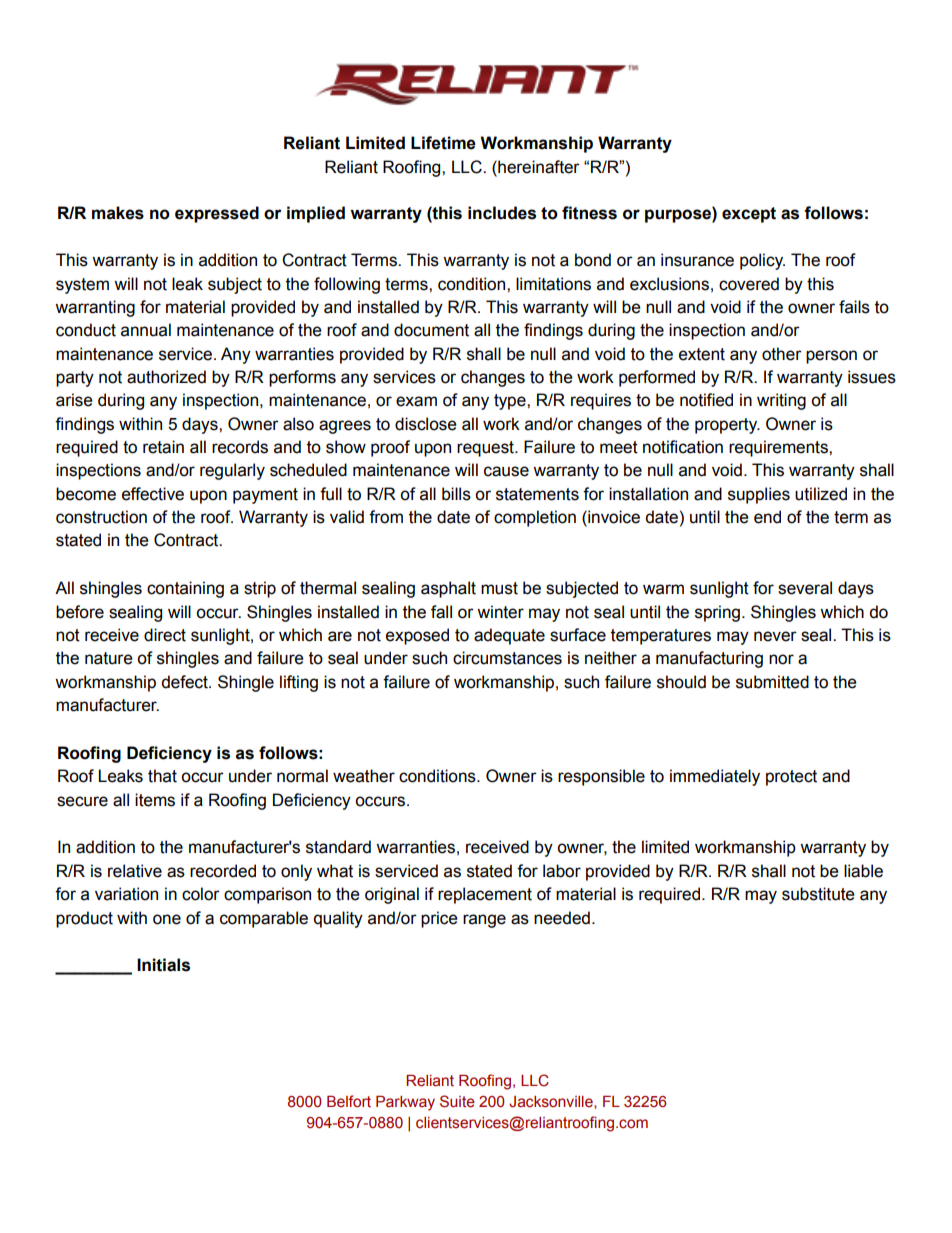 This page has height=1233, width=952. Describe the element at coordinates (165, 635) in the page. I see `direct` at that location.
